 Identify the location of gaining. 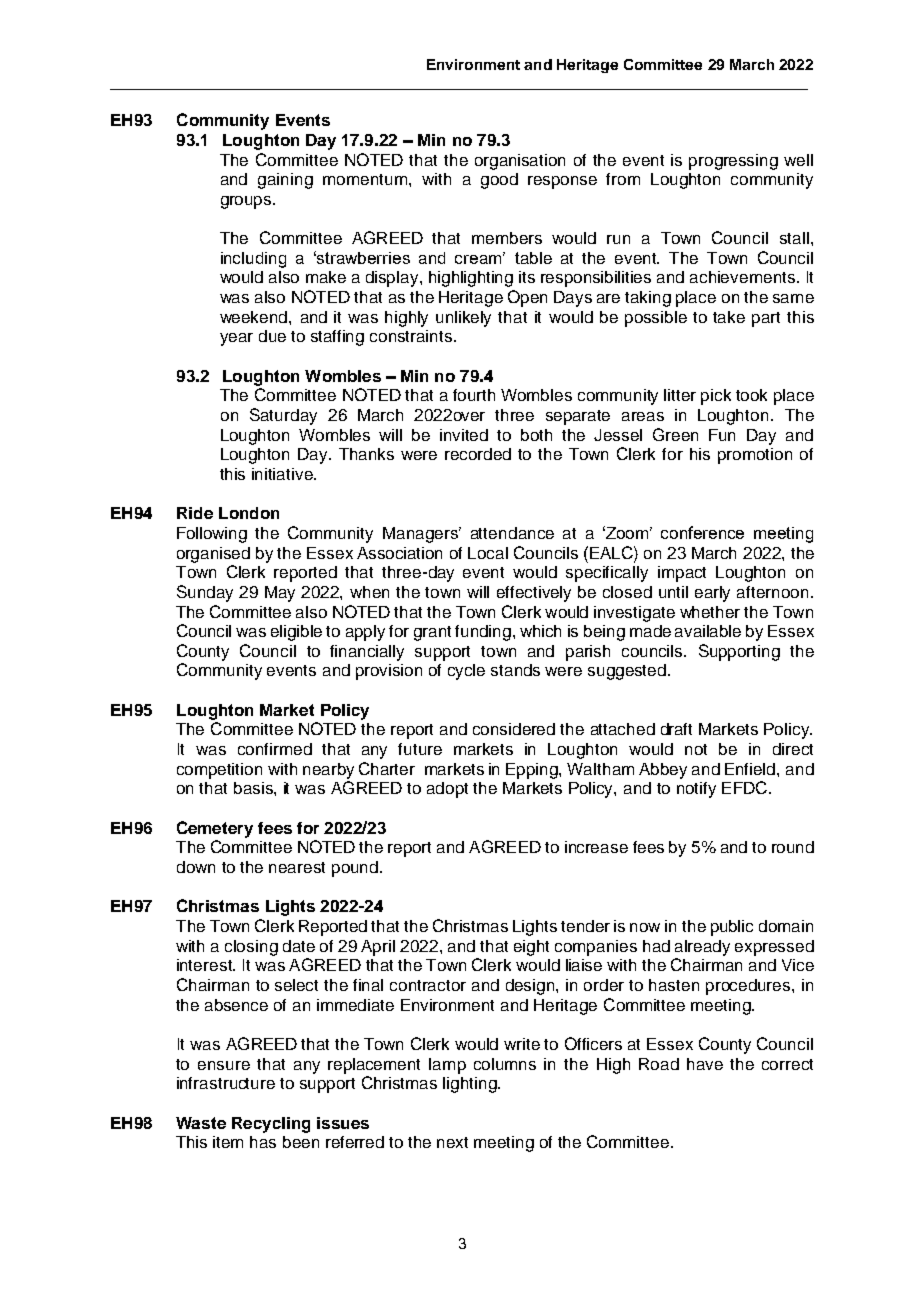
(285, 181).
